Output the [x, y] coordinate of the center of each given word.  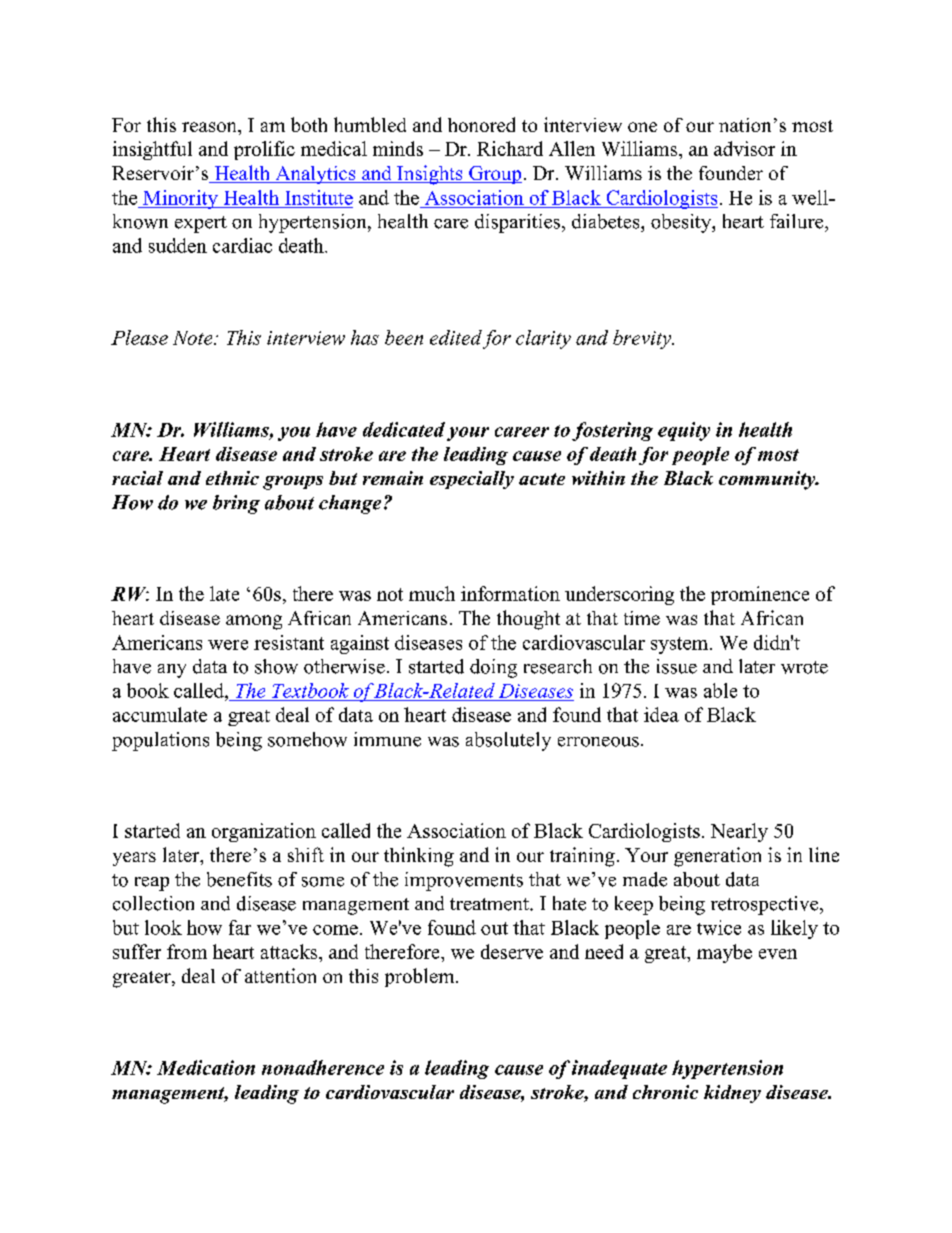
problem [421, 977]
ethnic [232, 478]
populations [160, 741]
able [720, 690]
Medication [206, 1067]
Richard [510, 148]
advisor [744, 148]
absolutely [508, 741]
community [768, 480]
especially [472, 480]
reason [210, 127]
